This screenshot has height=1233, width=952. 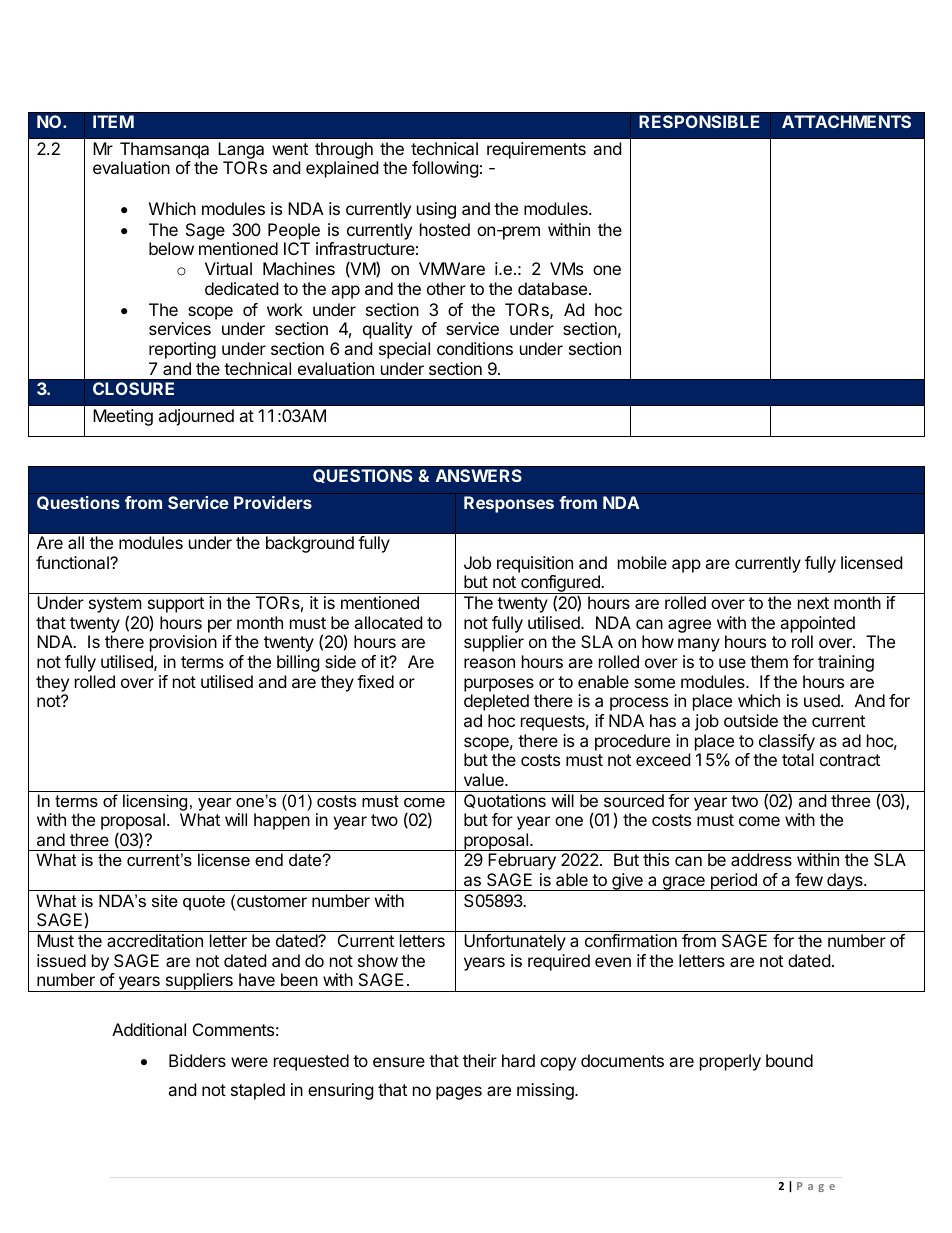 I want to click on following, so click(x=445, y=169).
